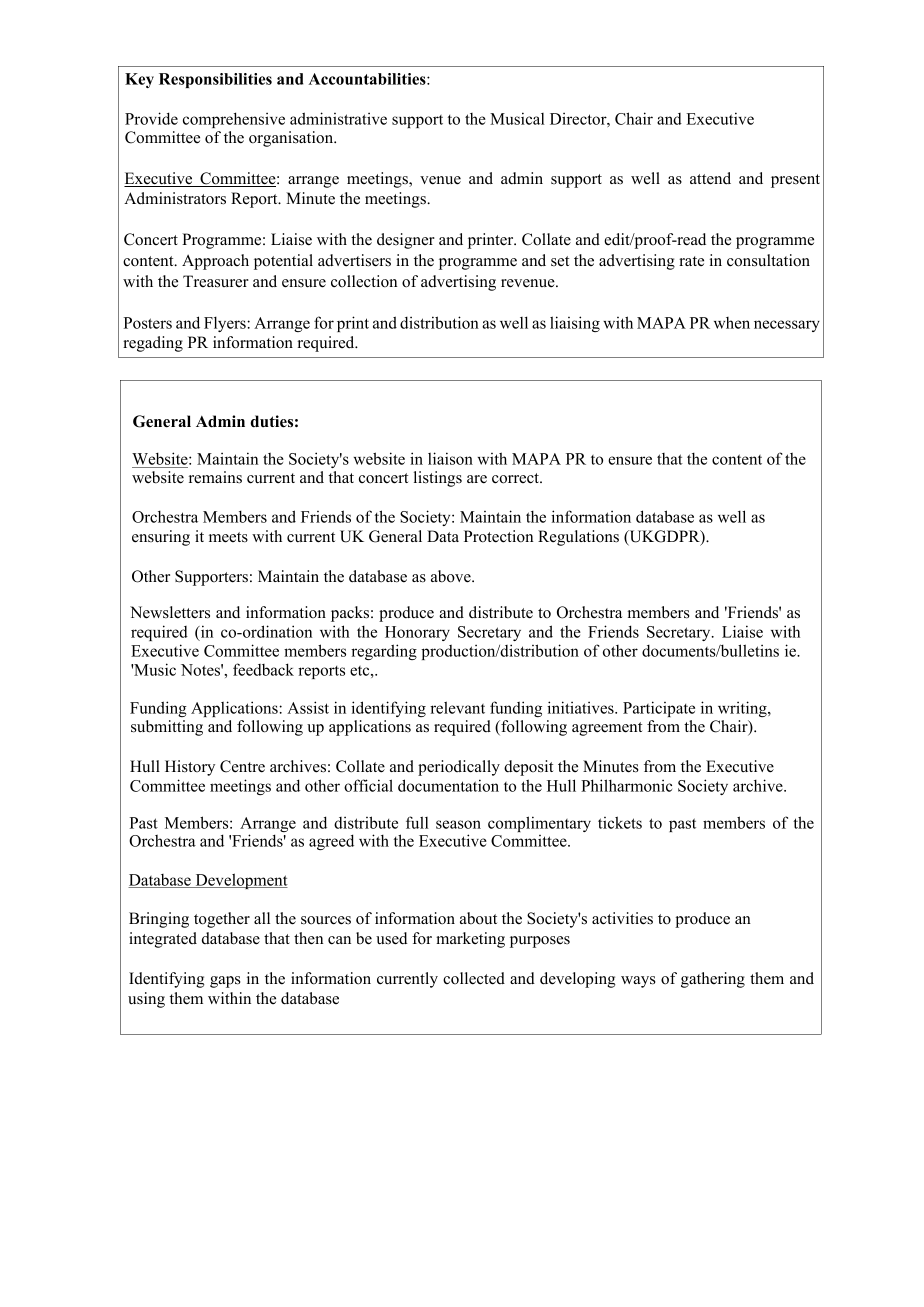 This screenshot has width=924, height=1307. I want to click on gaps, so click(225, 982).
